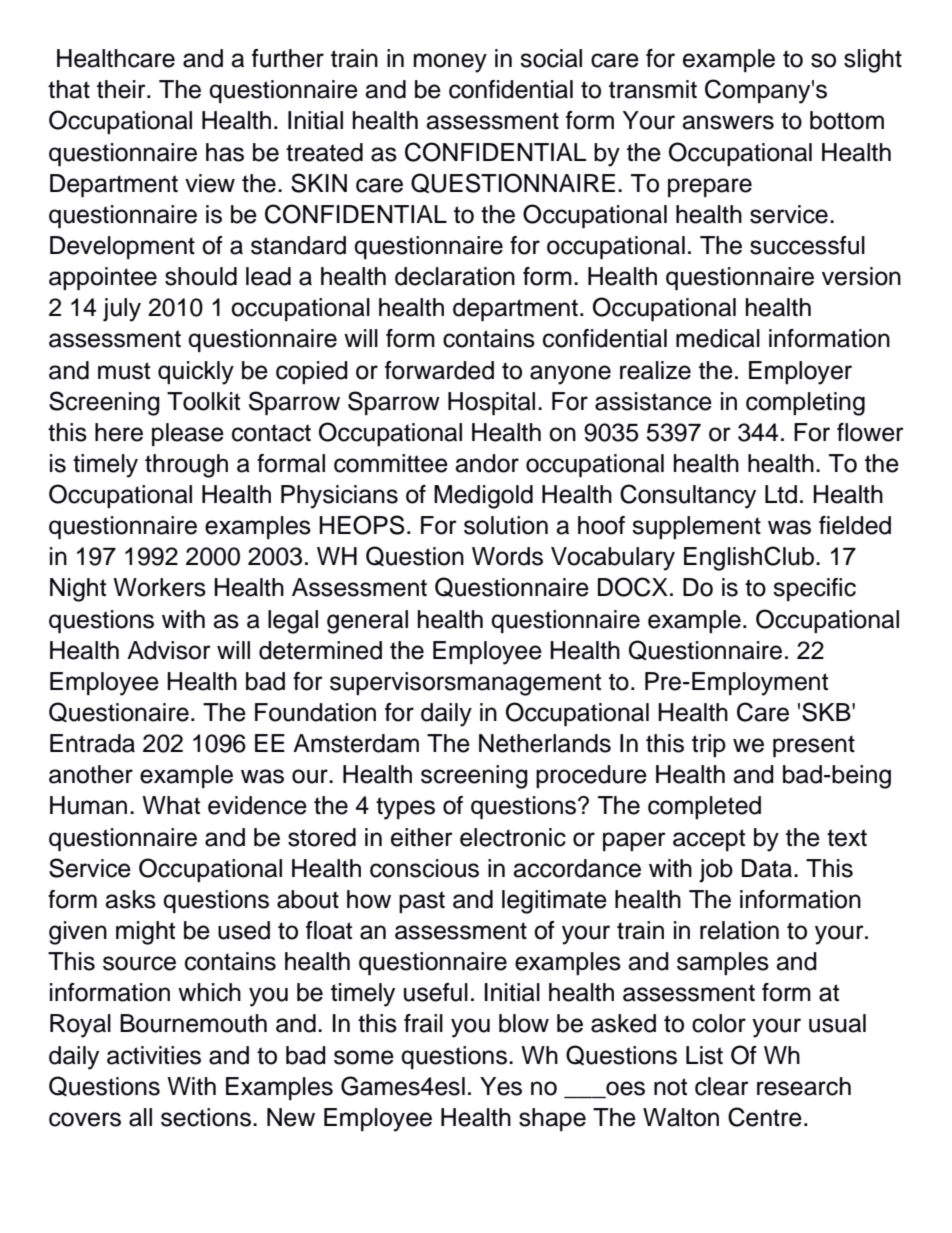  What do you see at coordinates (450, 63) in the document?
I see `money` at bounding box center [450, 63].
